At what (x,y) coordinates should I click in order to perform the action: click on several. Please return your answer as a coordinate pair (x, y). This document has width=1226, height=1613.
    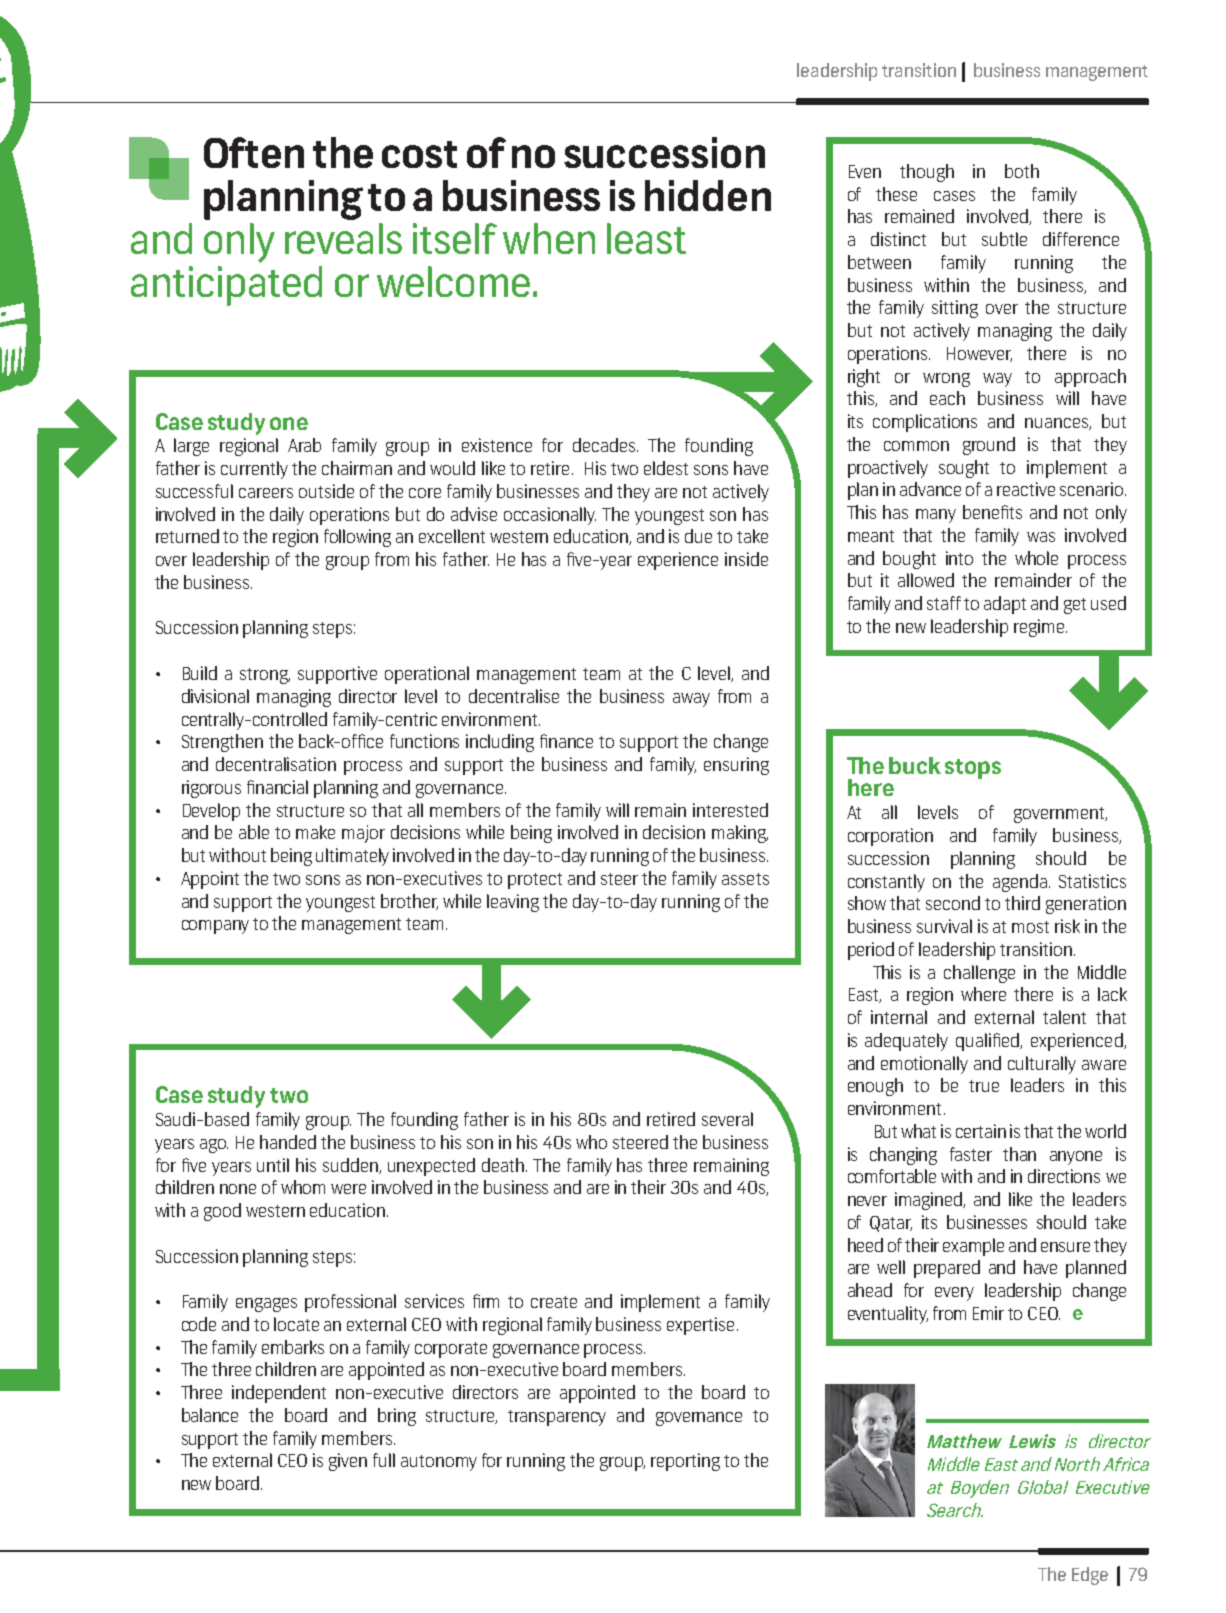
    Looking at the image, I should click on (727, 1119).
